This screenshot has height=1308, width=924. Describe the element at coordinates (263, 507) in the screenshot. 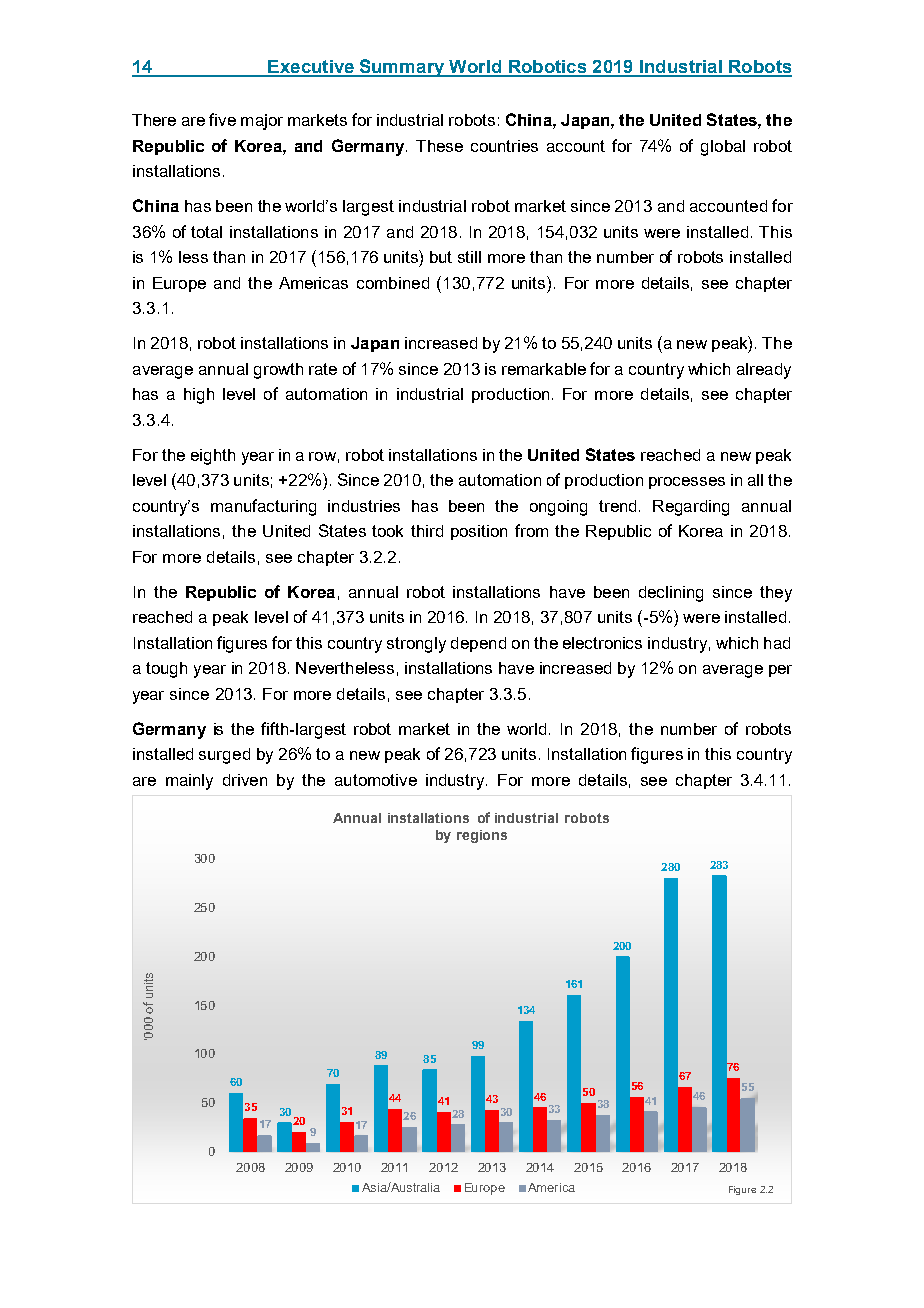

I see `manufacturing` at that location.
